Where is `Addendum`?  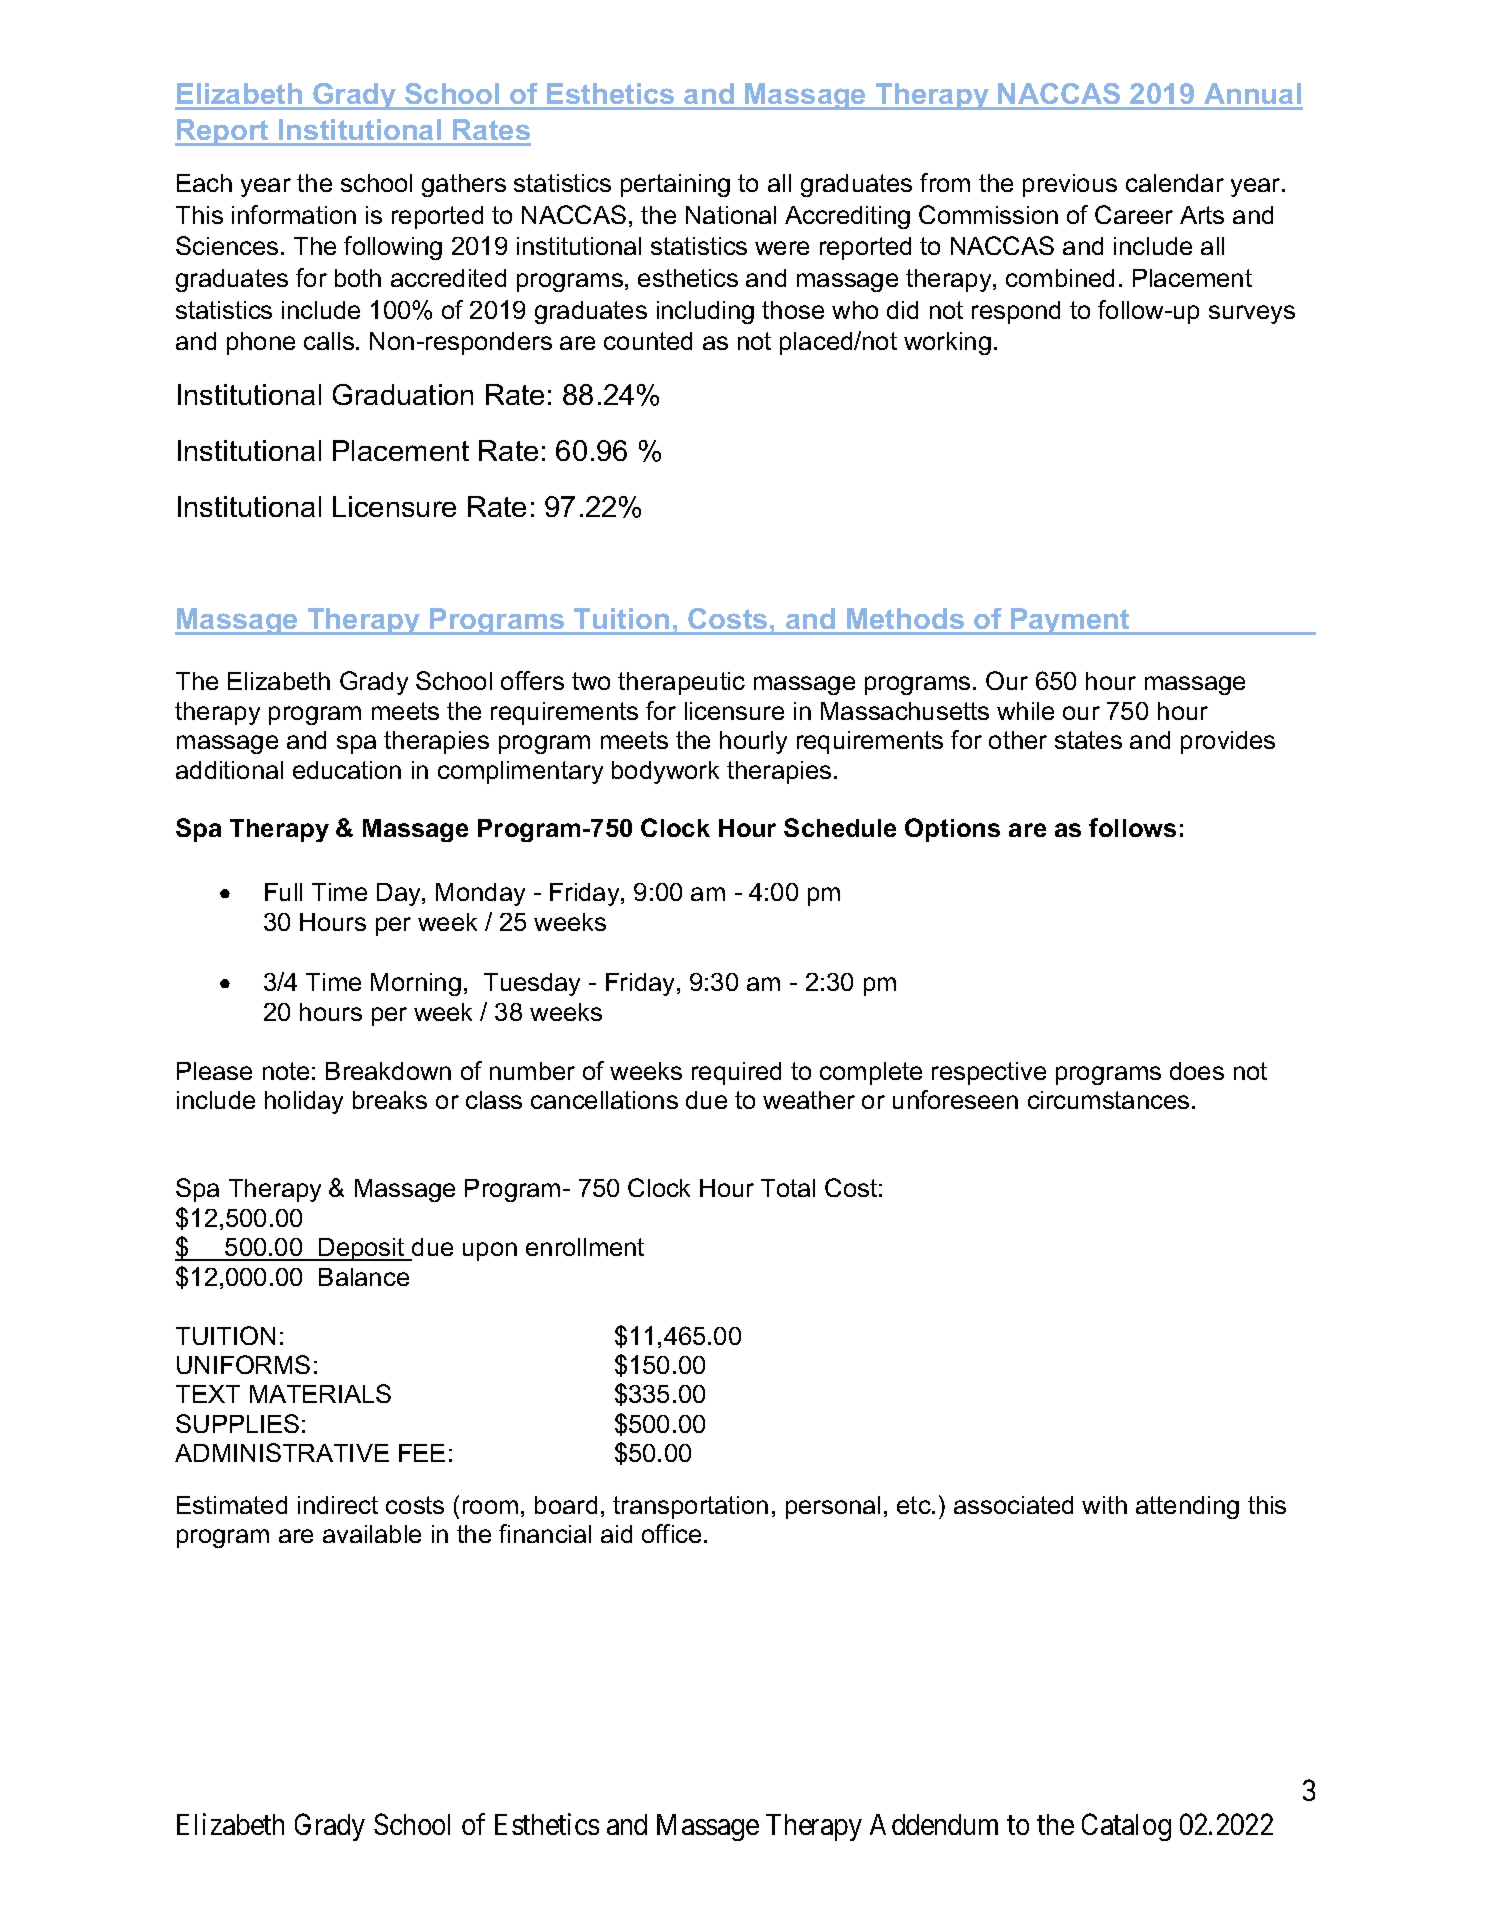
Addendum is located at coordinates (934, 1824).
